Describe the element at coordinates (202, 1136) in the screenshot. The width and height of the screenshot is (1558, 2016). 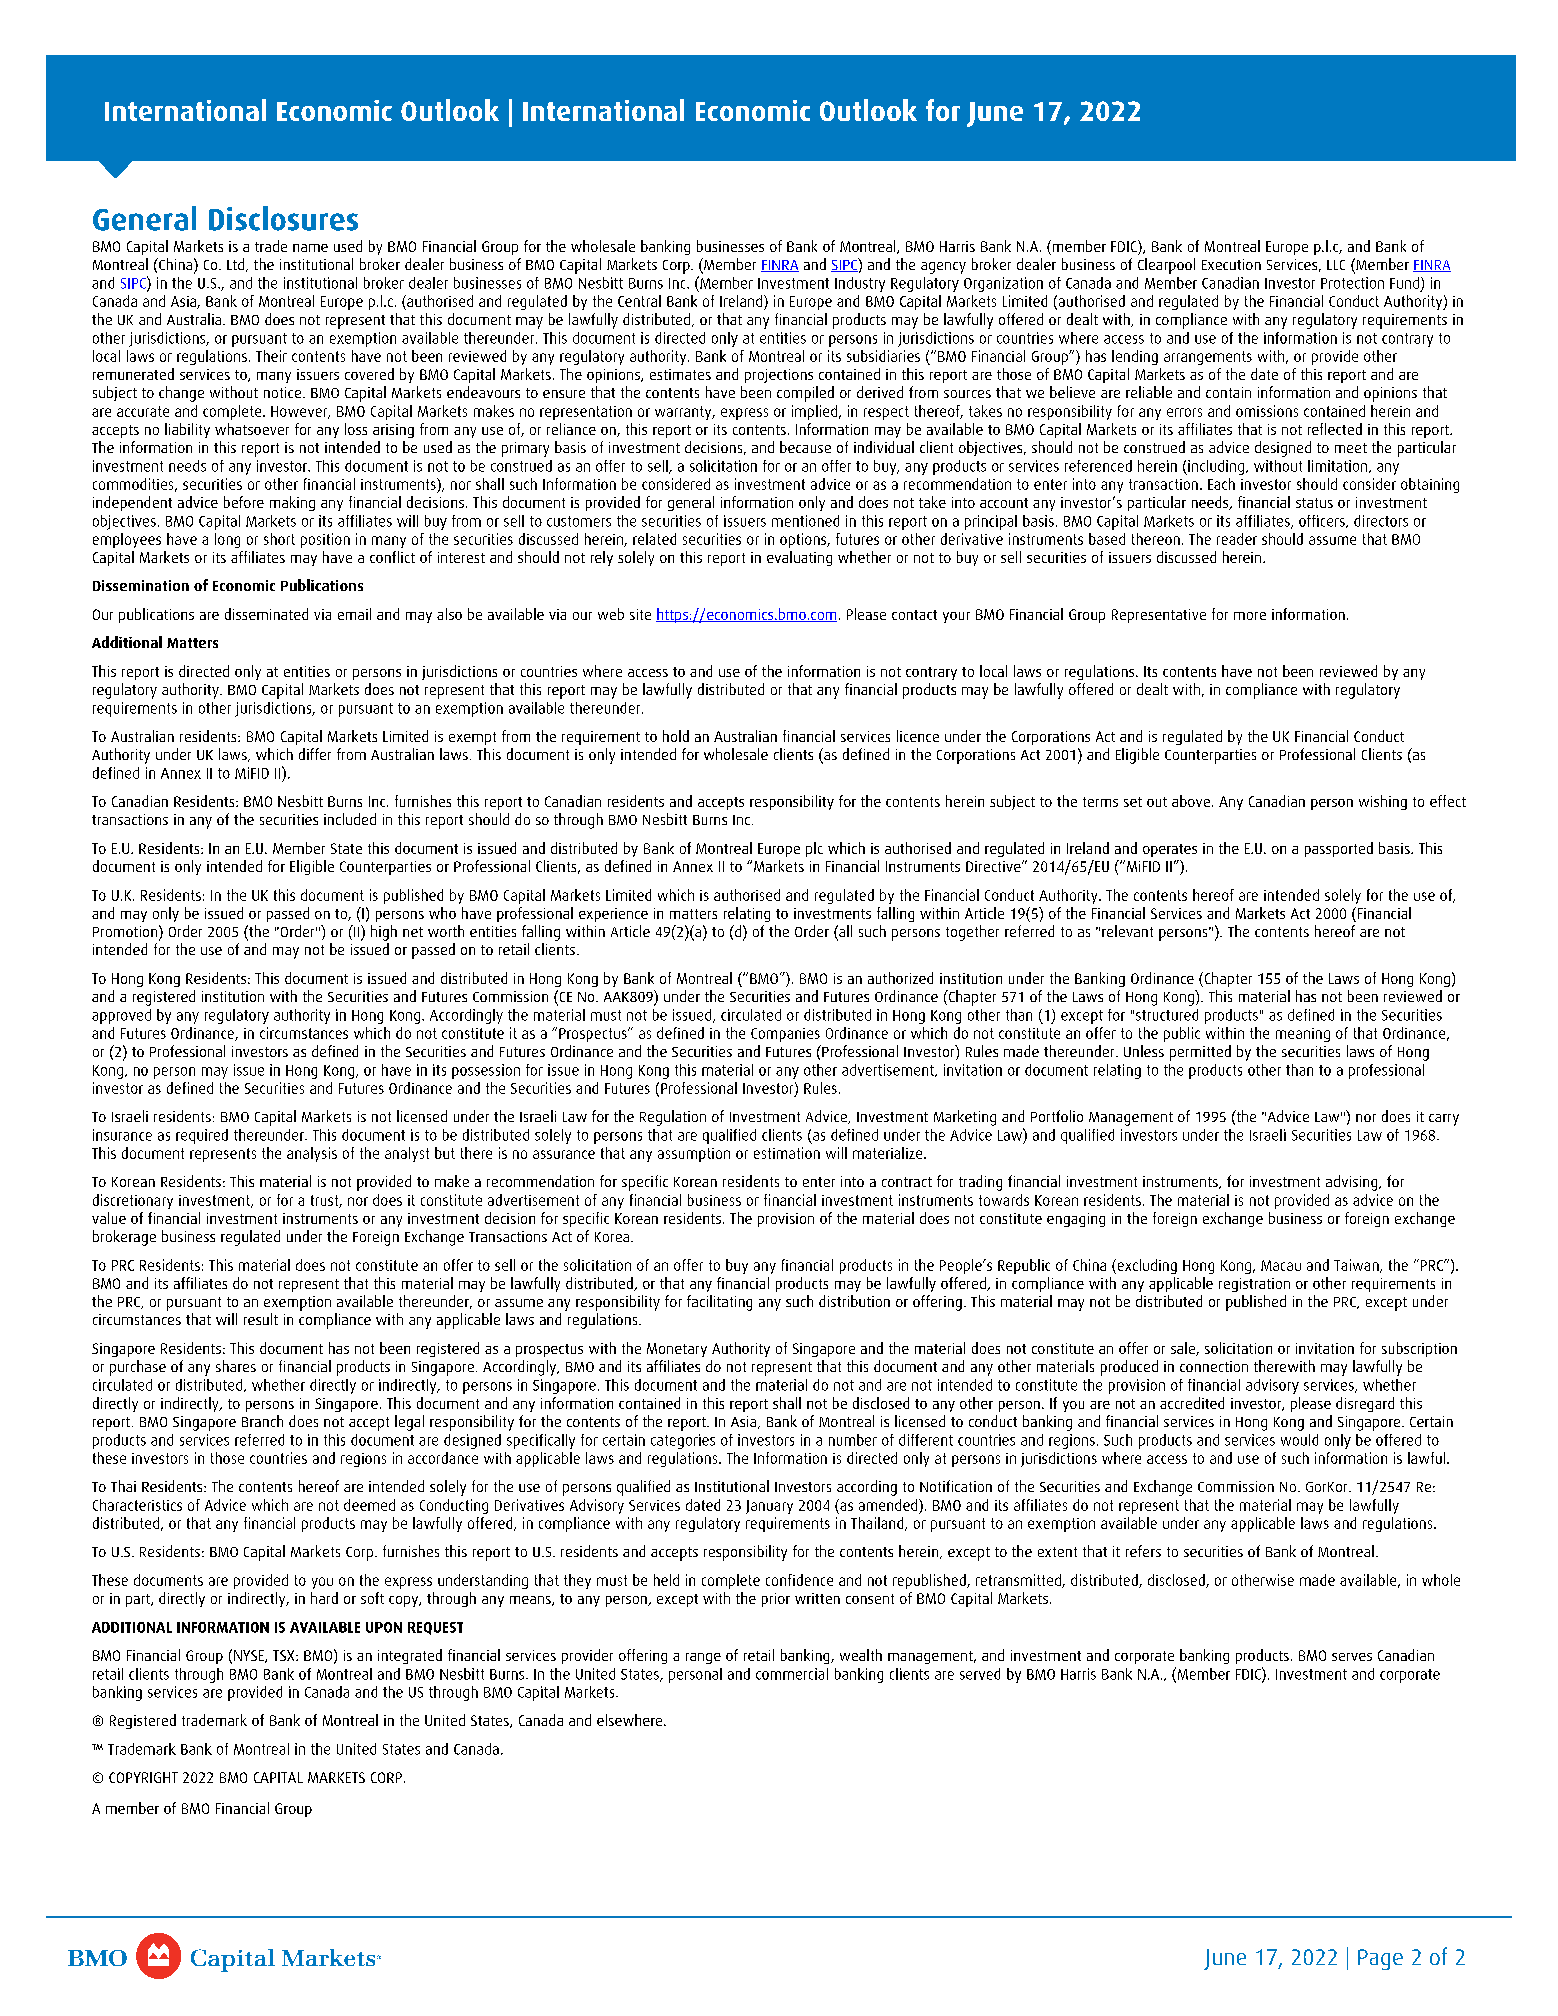
I see `required` at that location.
